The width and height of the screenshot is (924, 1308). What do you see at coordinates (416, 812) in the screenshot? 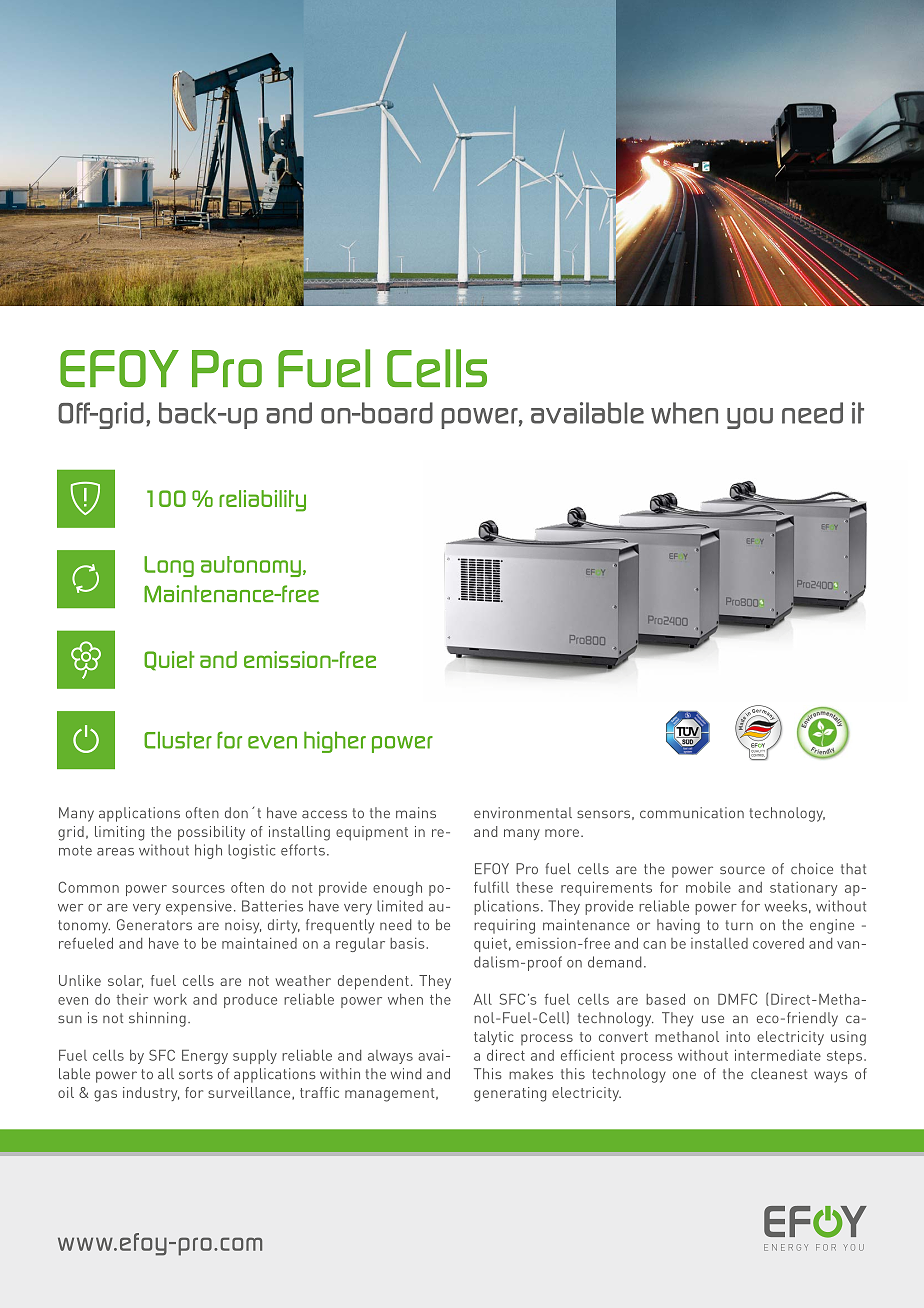
I see `mains` at bounding box center [416, 812].
